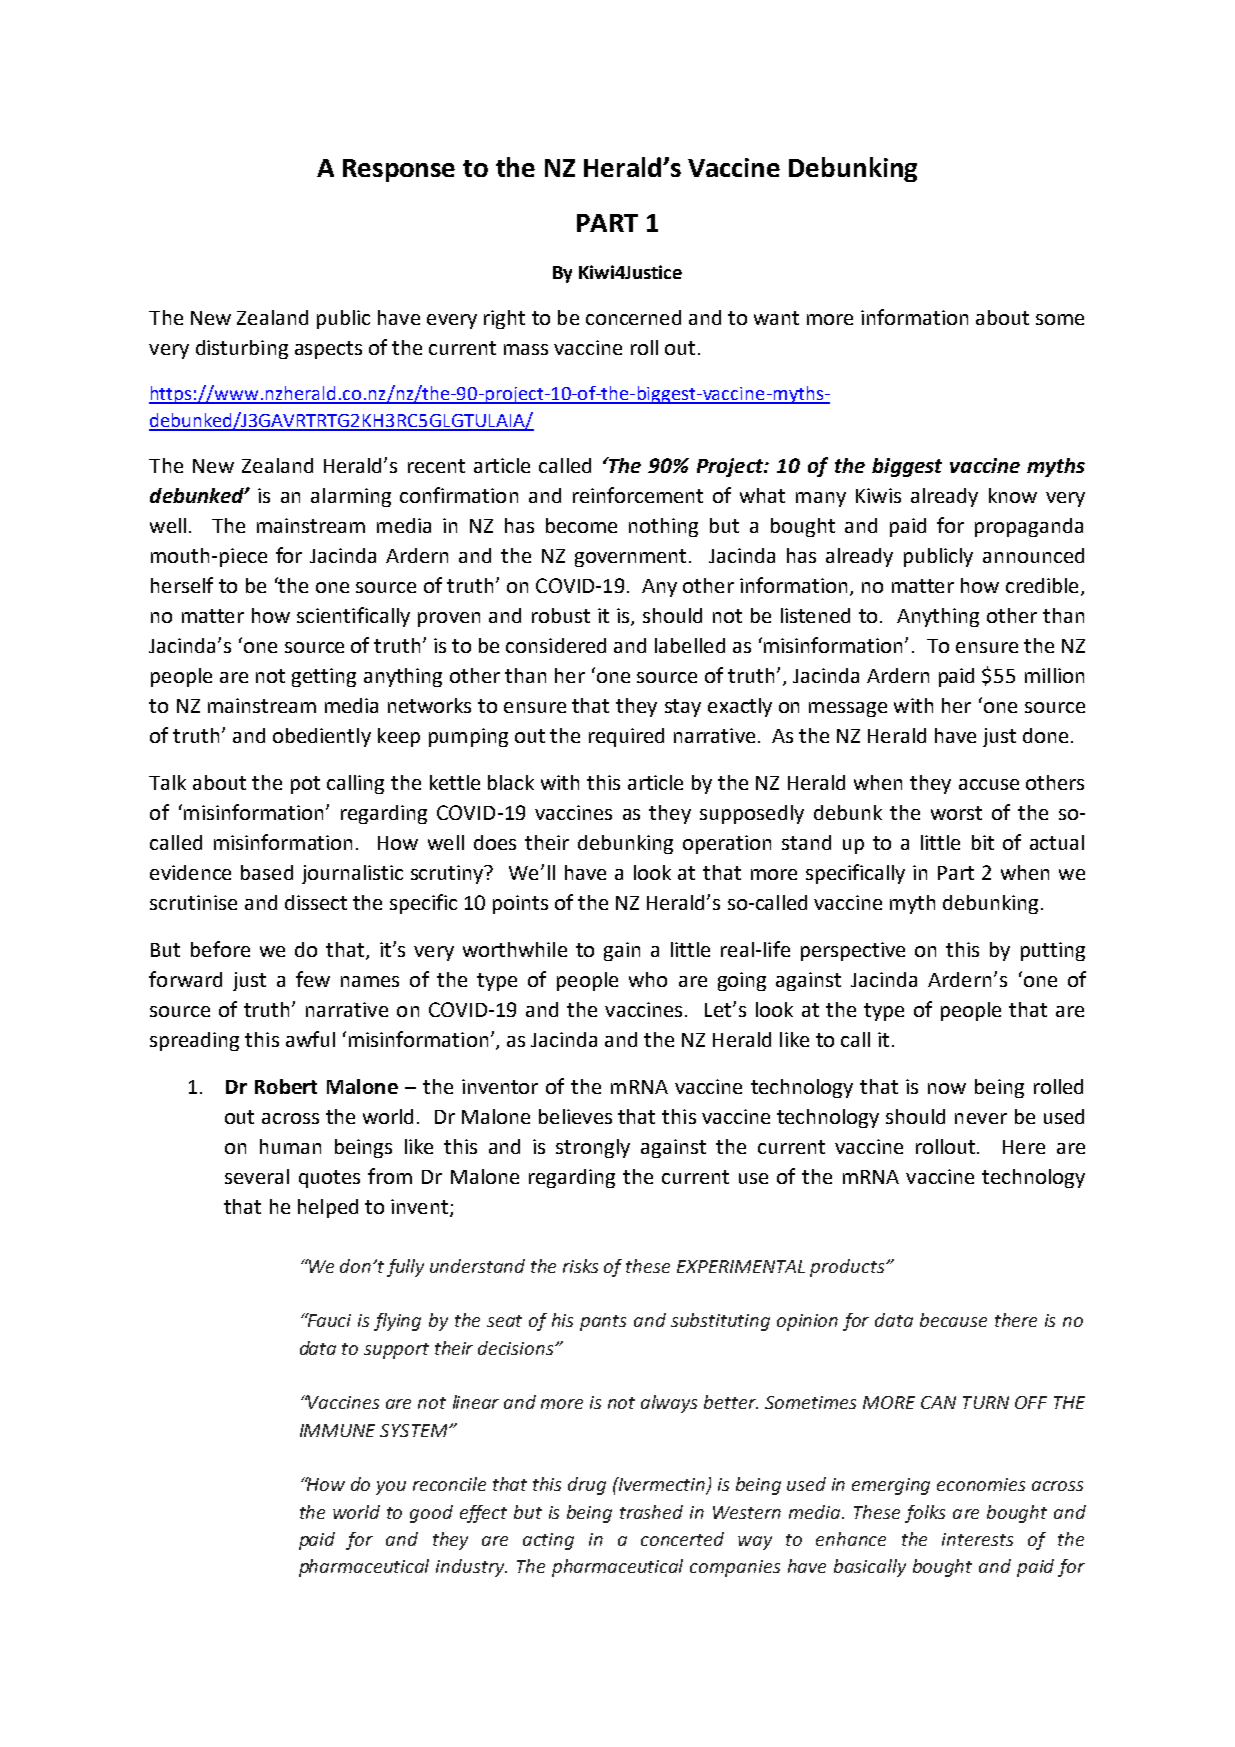 The height and width of the image is (1747, 1235). I want to click on based, so click(267, 872).
